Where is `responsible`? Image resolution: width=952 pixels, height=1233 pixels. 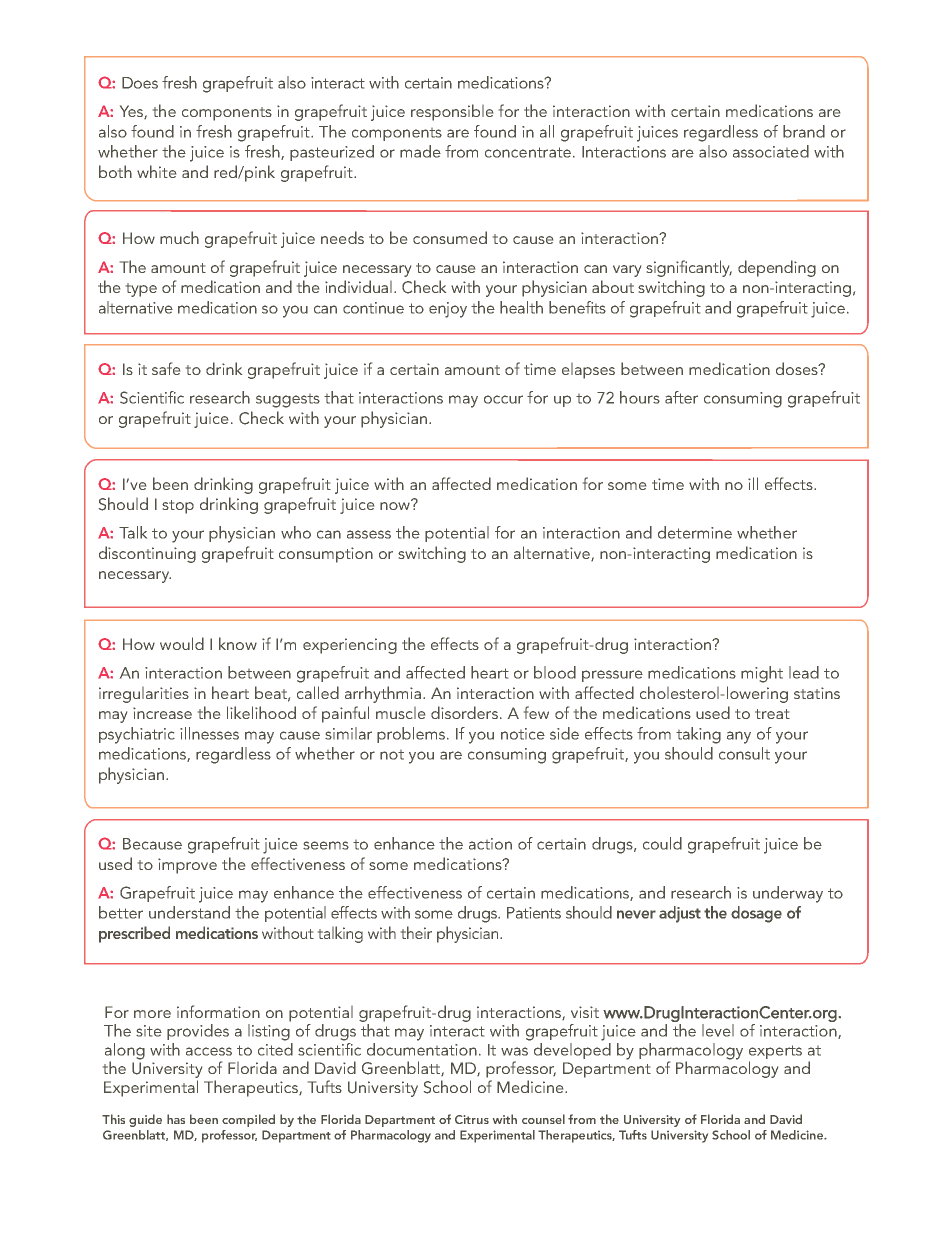
responsible is located at coordinates (452, 112).
